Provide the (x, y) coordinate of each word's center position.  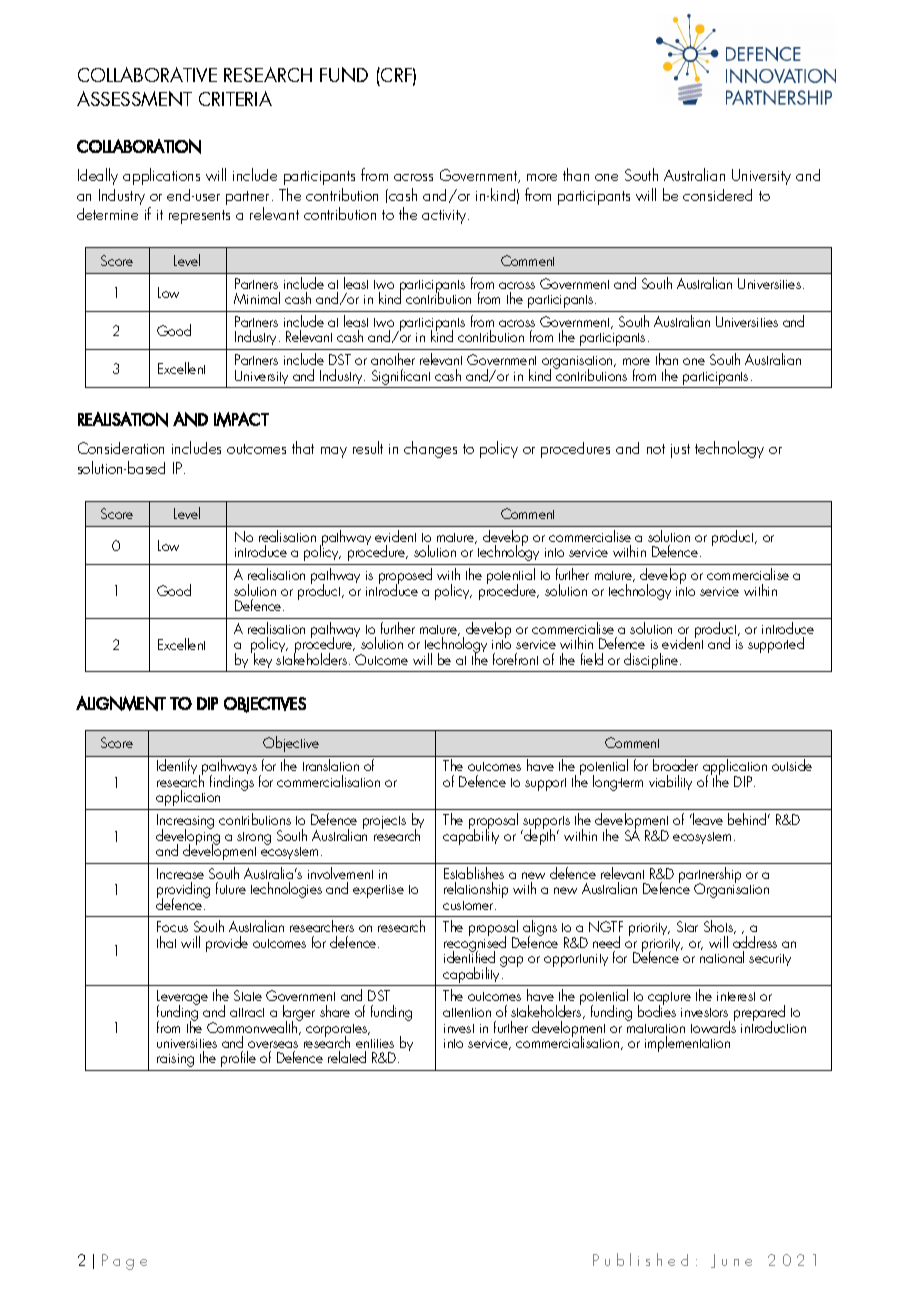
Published (640, 1259)
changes (430, 449)
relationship (476, 890)
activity (445, 217)
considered (717, 195)
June (731, 1261)
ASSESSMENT (134, 98)
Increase (180, 873)
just (680, 451)
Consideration (121, 448)
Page (124, 1262)
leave (707, 819)
